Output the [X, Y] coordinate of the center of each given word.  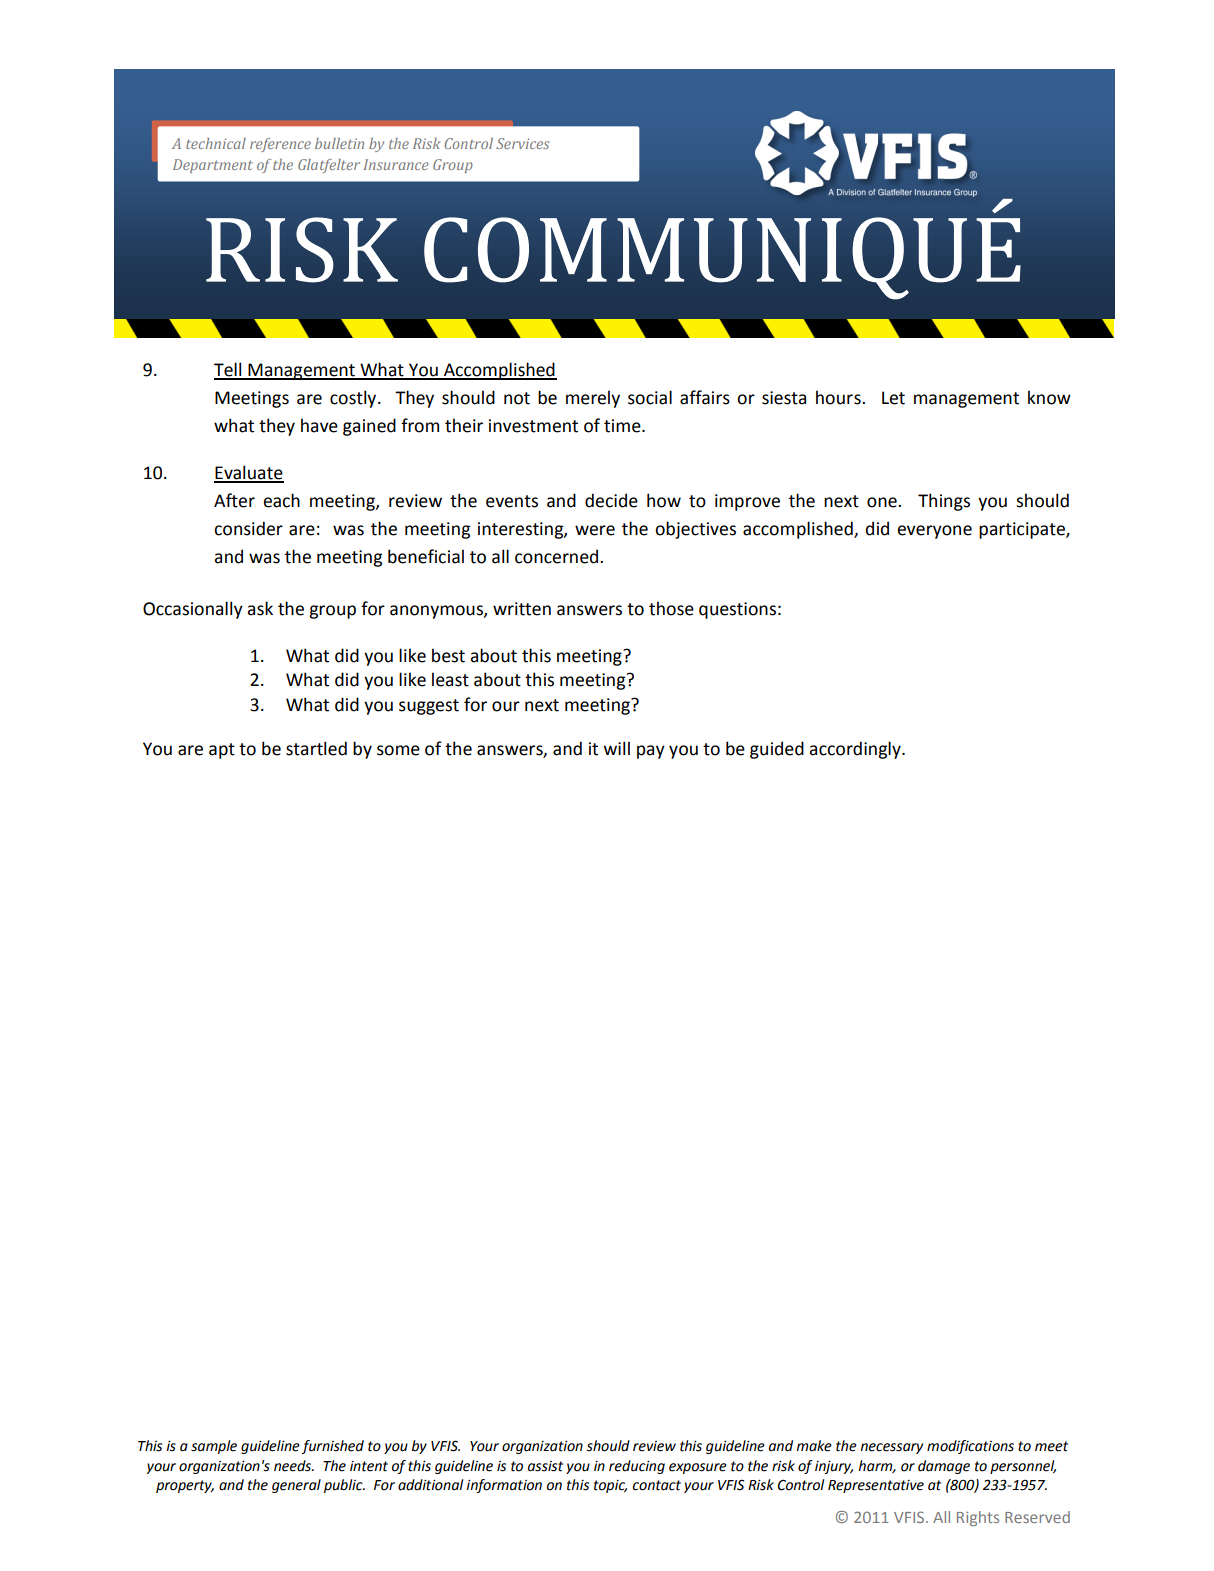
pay [651, 752]
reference [280, 145]
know [1049, 397]
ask [260, 608]
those [671, 608]
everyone [934, 532]
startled [316, 748]
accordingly [856, 750]
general [296, 1486]
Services [522, 143]
